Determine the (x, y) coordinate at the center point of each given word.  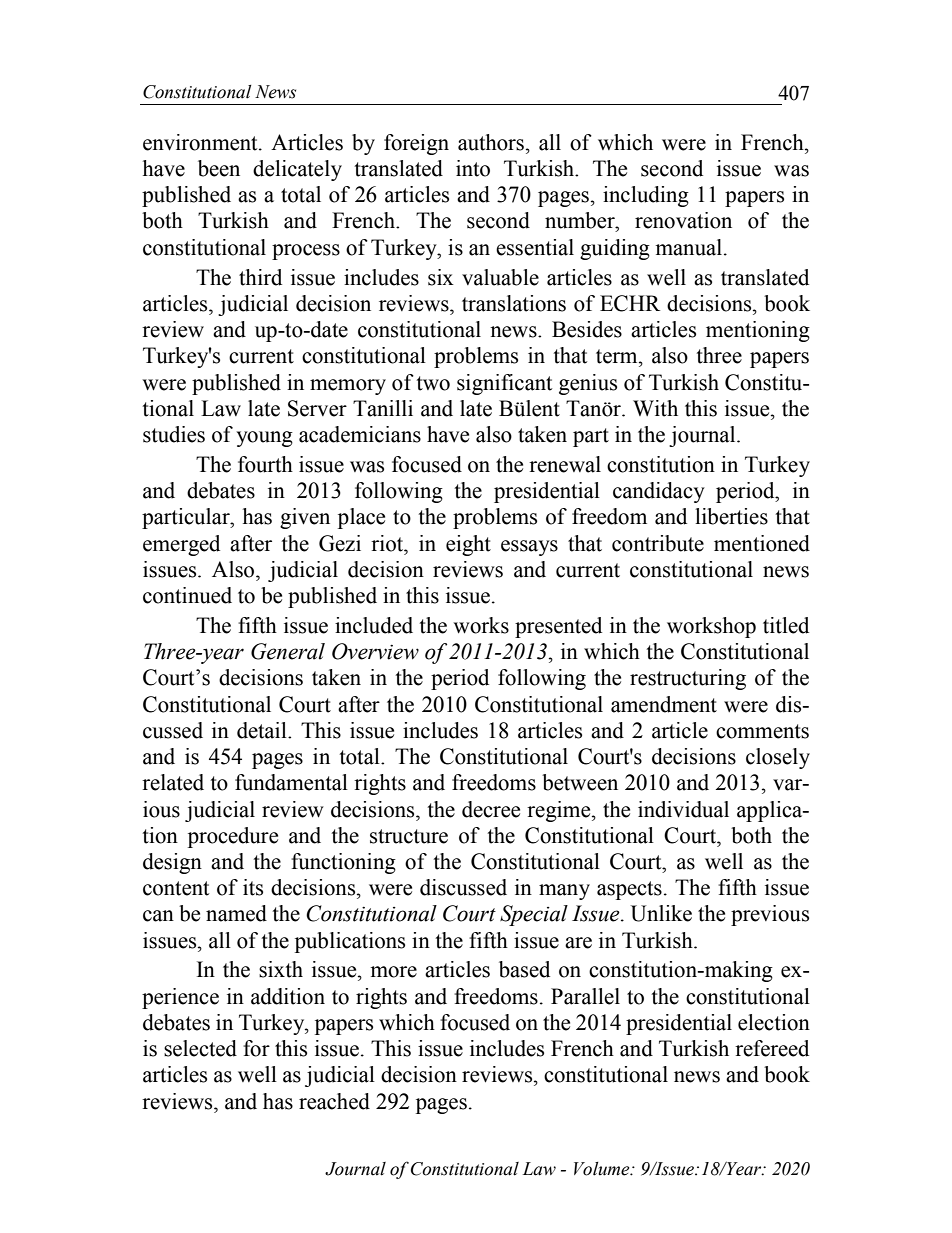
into (473, 168)
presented (558, 627)
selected (200, 1048)
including (646, 196)
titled (786, 625)
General (288, 651)
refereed (772, 1048)
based (524, 969)
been (219, 168)
